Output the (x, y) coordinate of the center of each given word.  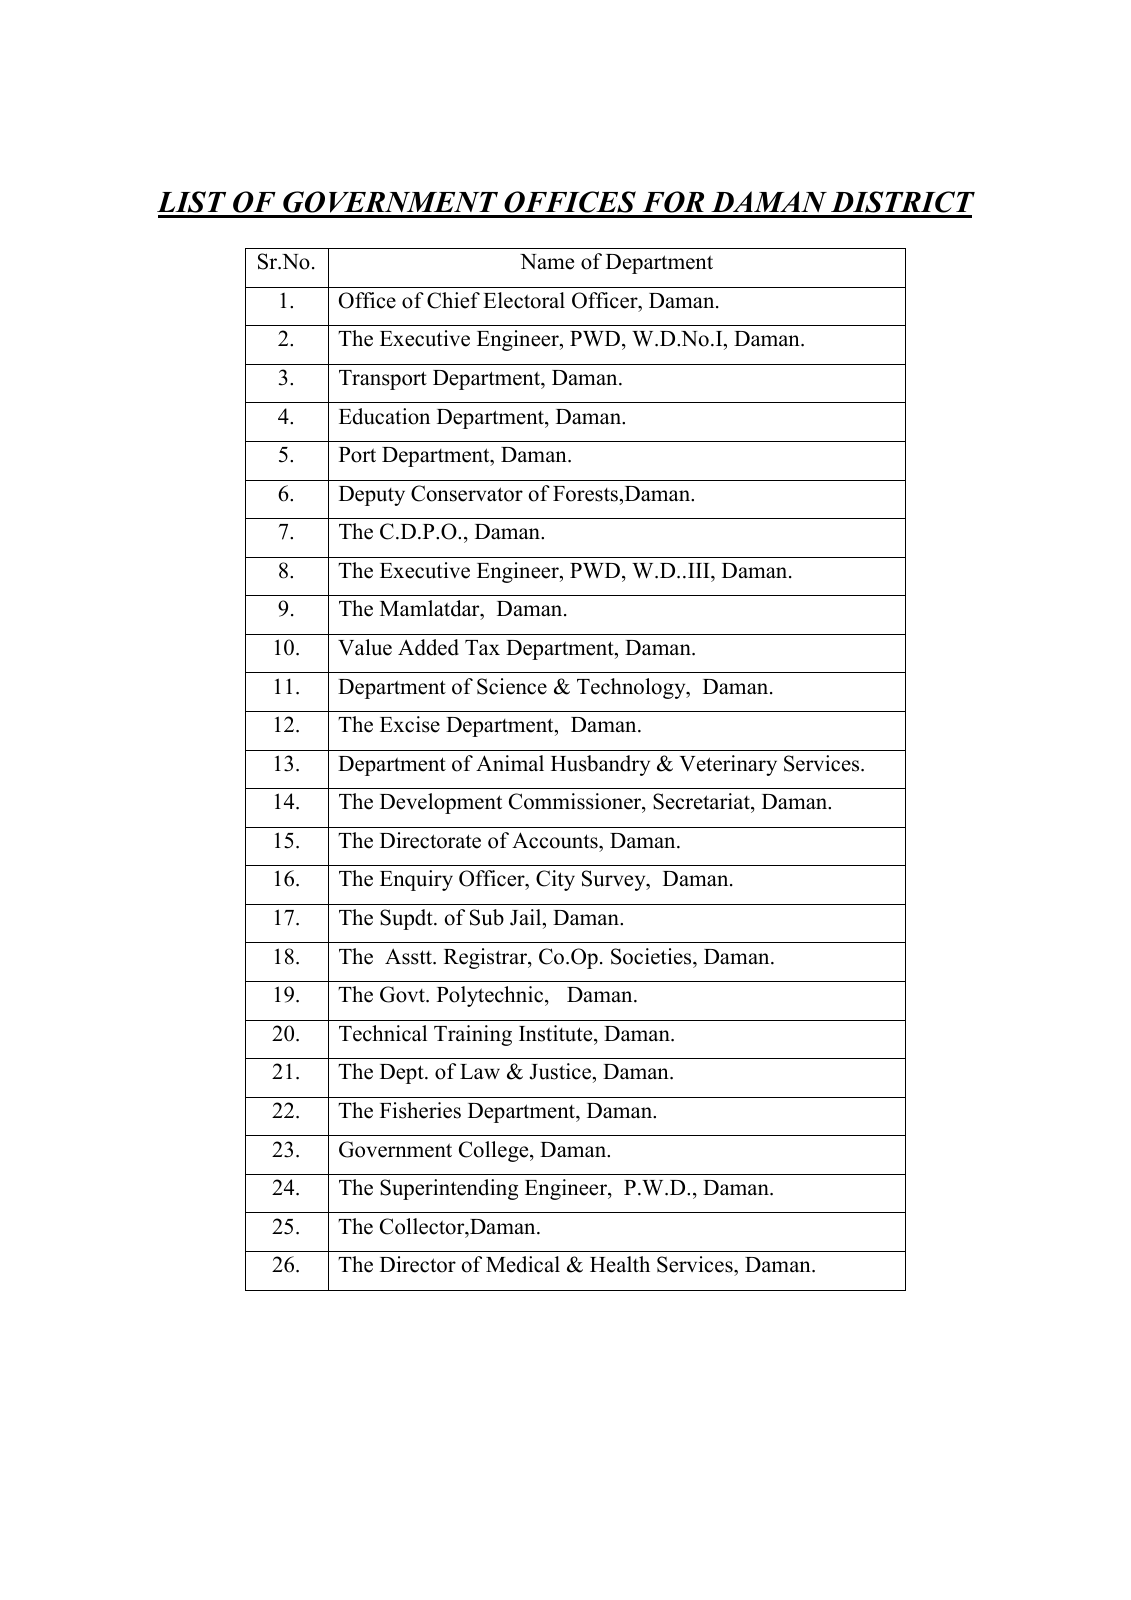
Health (620, 1264)
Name (547, 262)
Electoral (524, 300)
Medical (523, 1264)
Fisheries (420, 1110)
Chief (453, 300)
